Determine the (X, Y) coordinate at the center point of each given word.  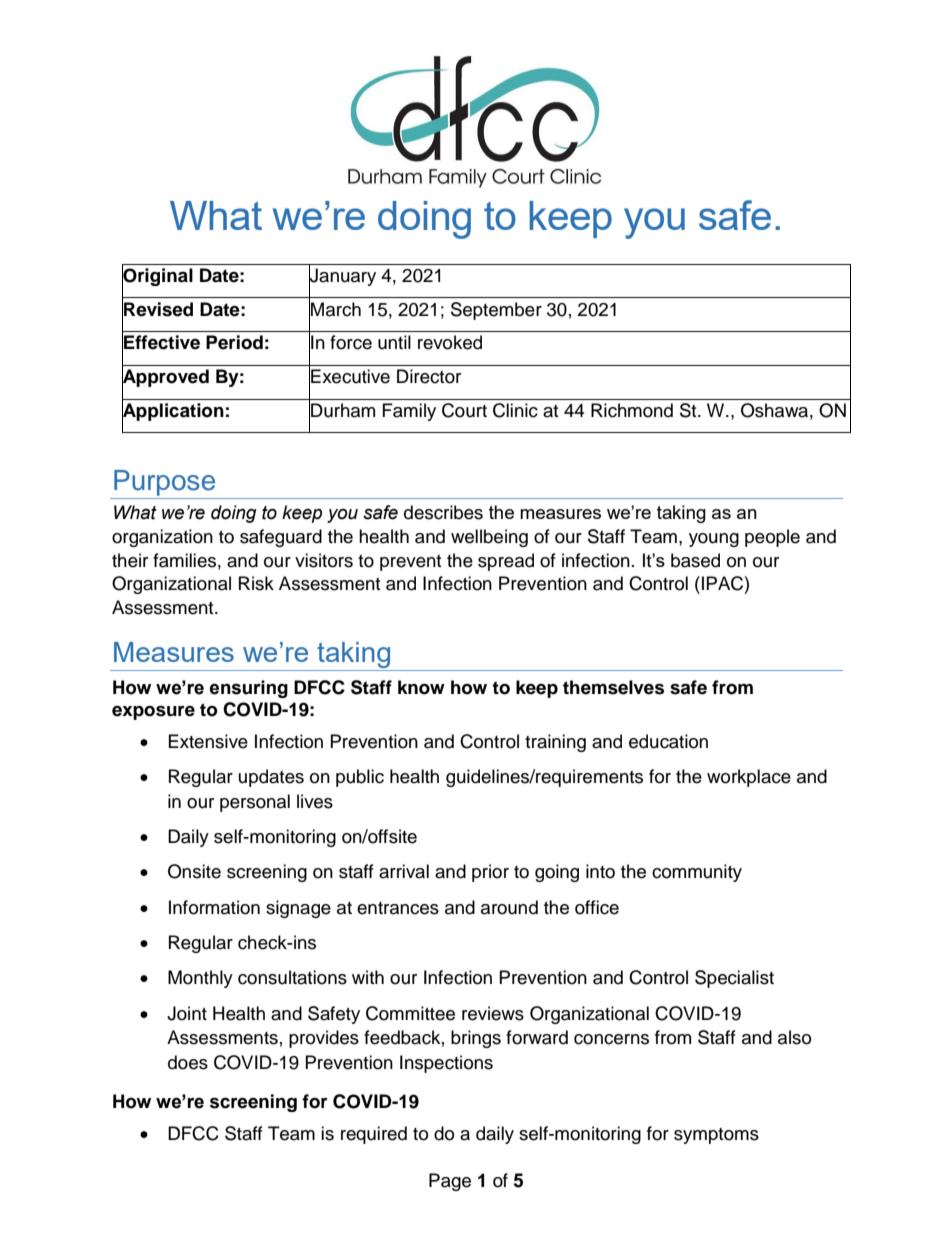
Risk (256, 583)
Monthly (200, 979)
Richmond (632, 410)
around (509, 907)
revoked (450, 342)
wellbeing (489, 538)
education (668, 741)
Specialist (734, 979)
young (714, 540)
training (555, 743)
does (188, 1062)
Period (234, 342)
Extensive (208, 741)
